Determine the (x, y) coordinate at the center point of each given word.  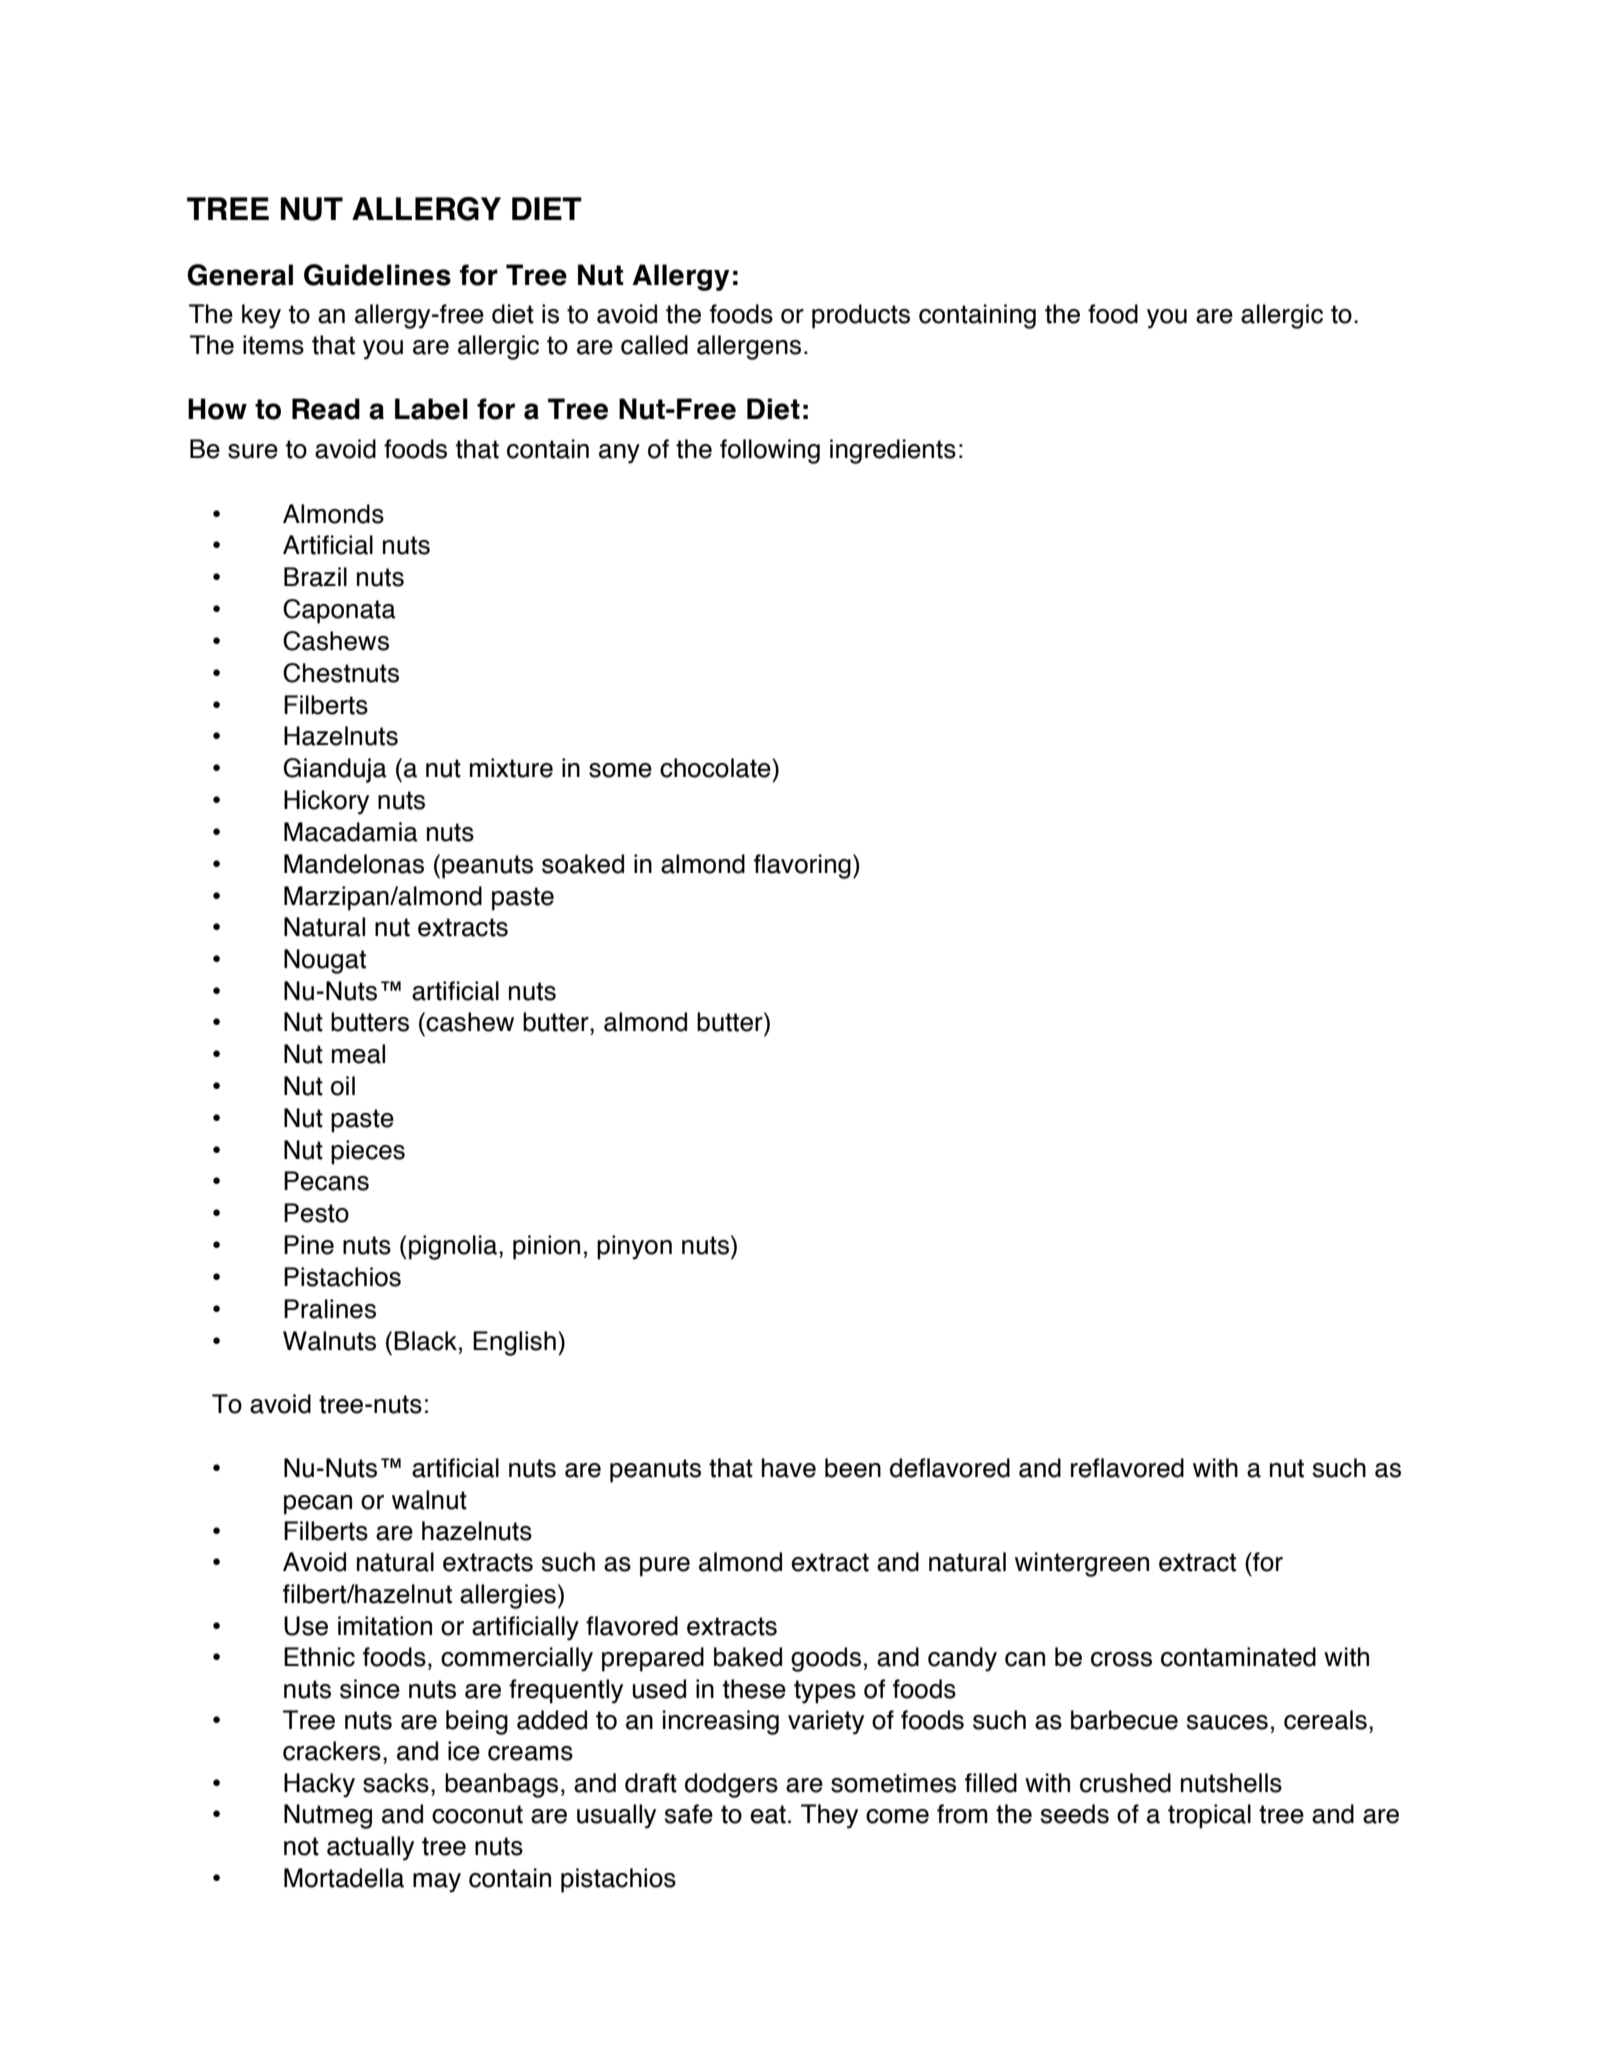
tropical (1209, 1816)
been (853, 1468)
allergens (749, 347)
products (861, 316)
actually (370, 1848)
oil (343, 1086)
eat (768, 1814)
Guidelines (377, 275)
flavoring (802, 866)
